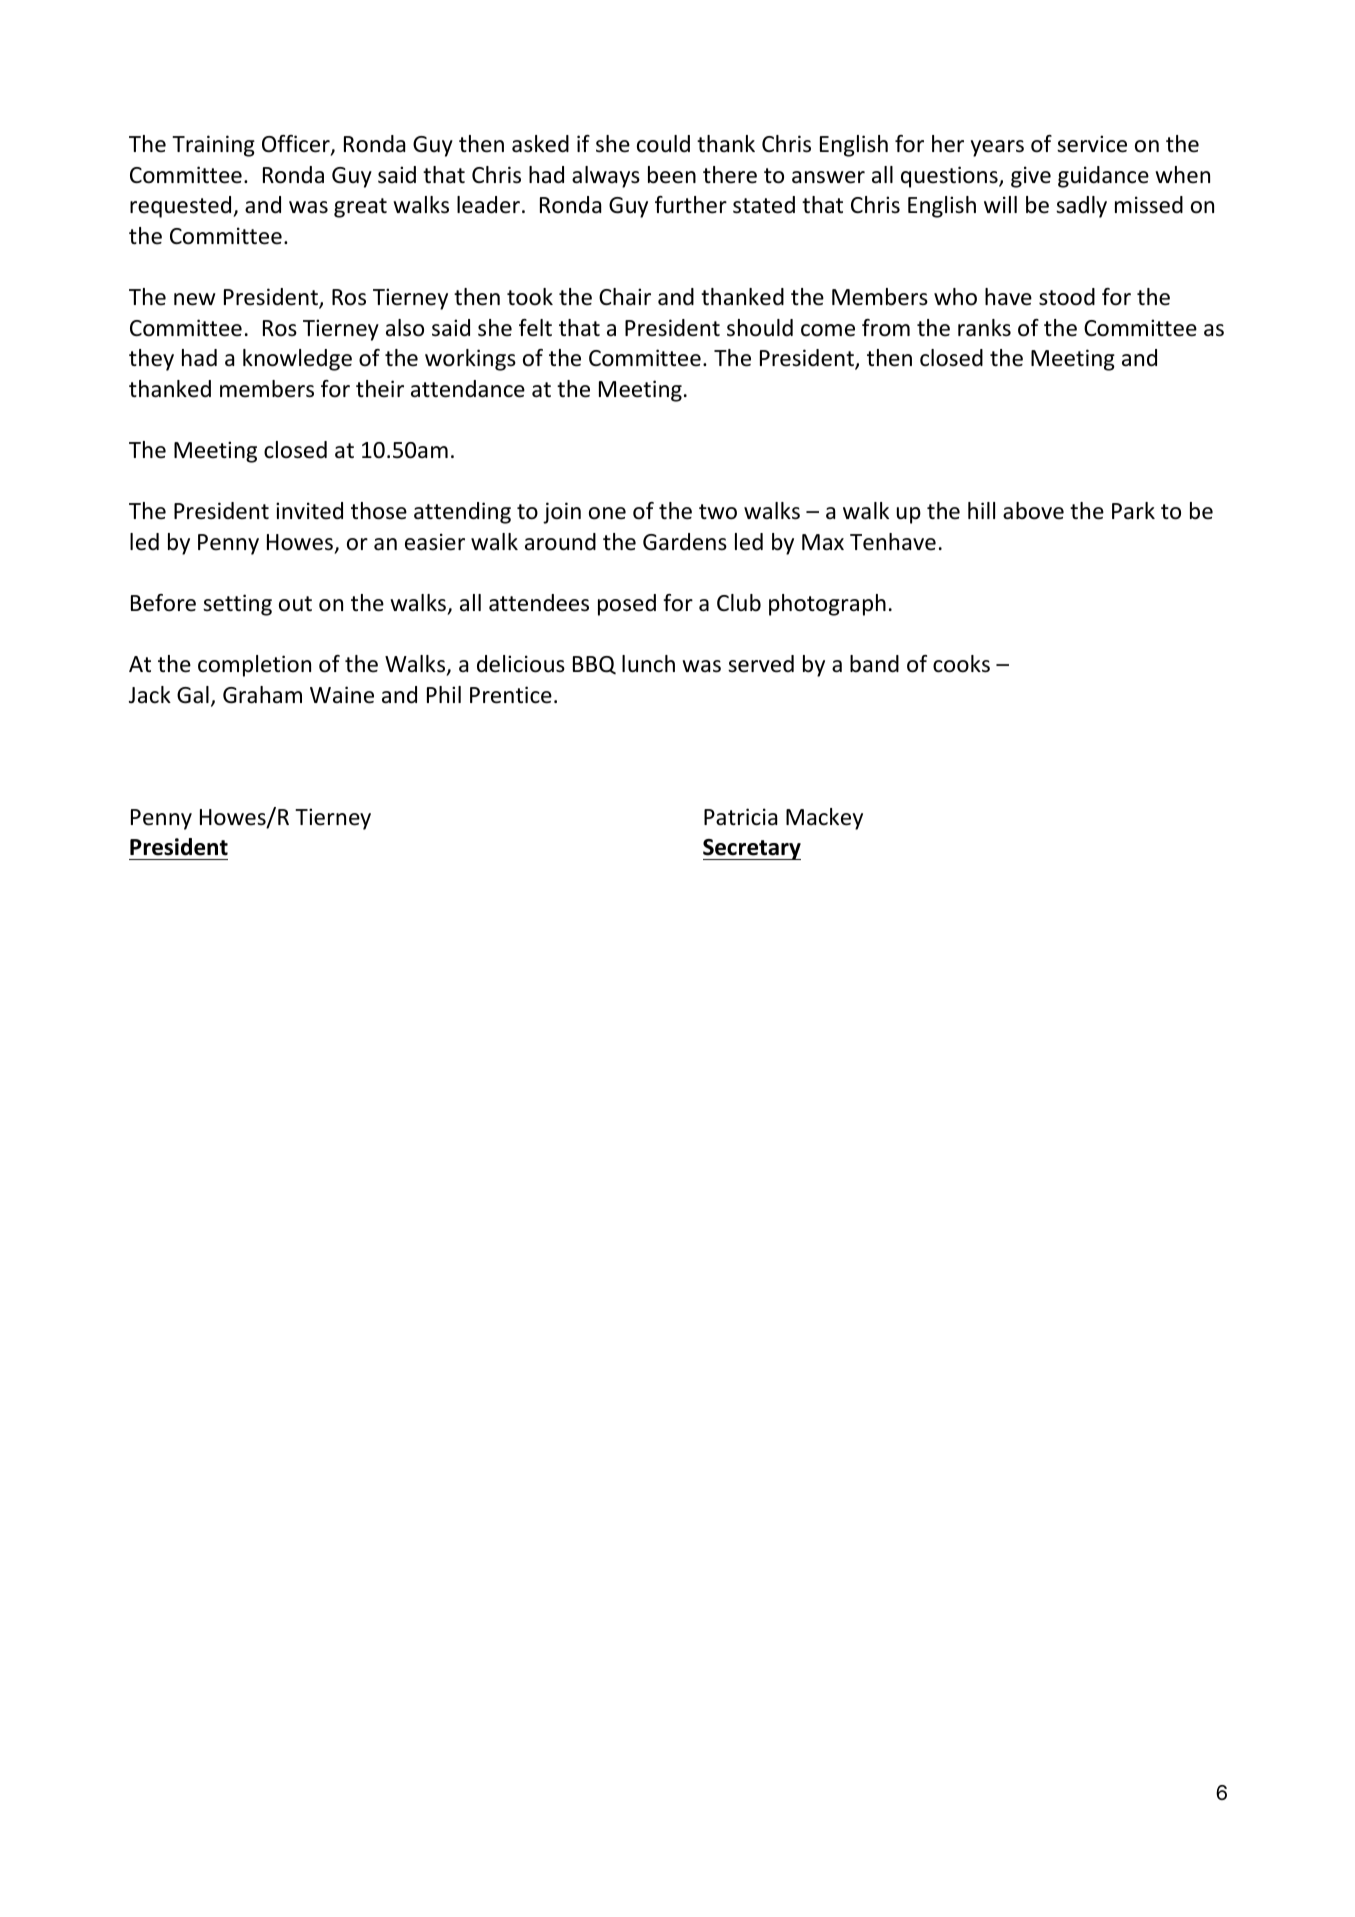 This screenshot has height=1917, width=1355. I want to click on completion, so click(254, 666).
